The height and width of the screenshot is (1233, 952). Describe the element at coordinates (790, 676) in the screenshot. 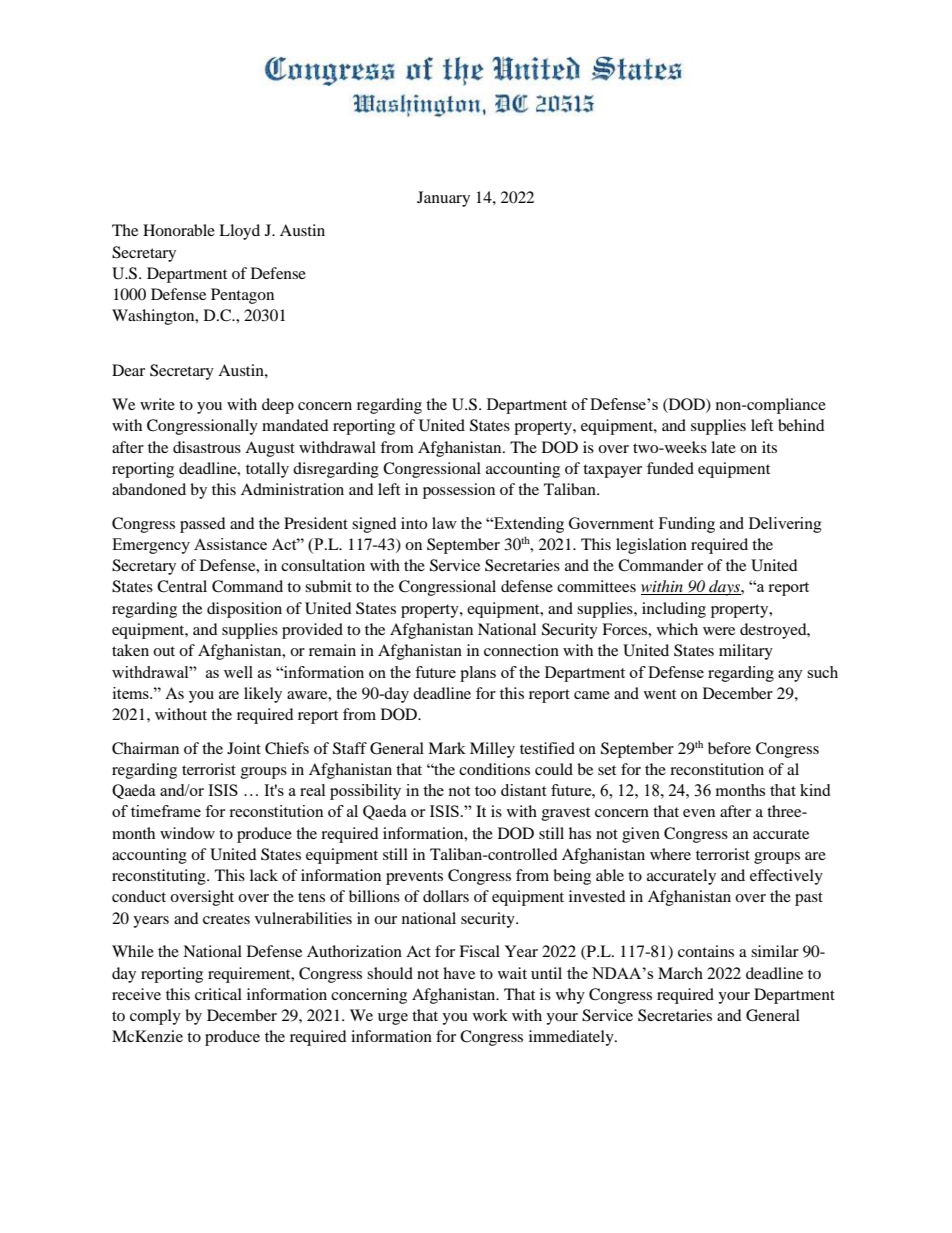

I see `any` at that location.
